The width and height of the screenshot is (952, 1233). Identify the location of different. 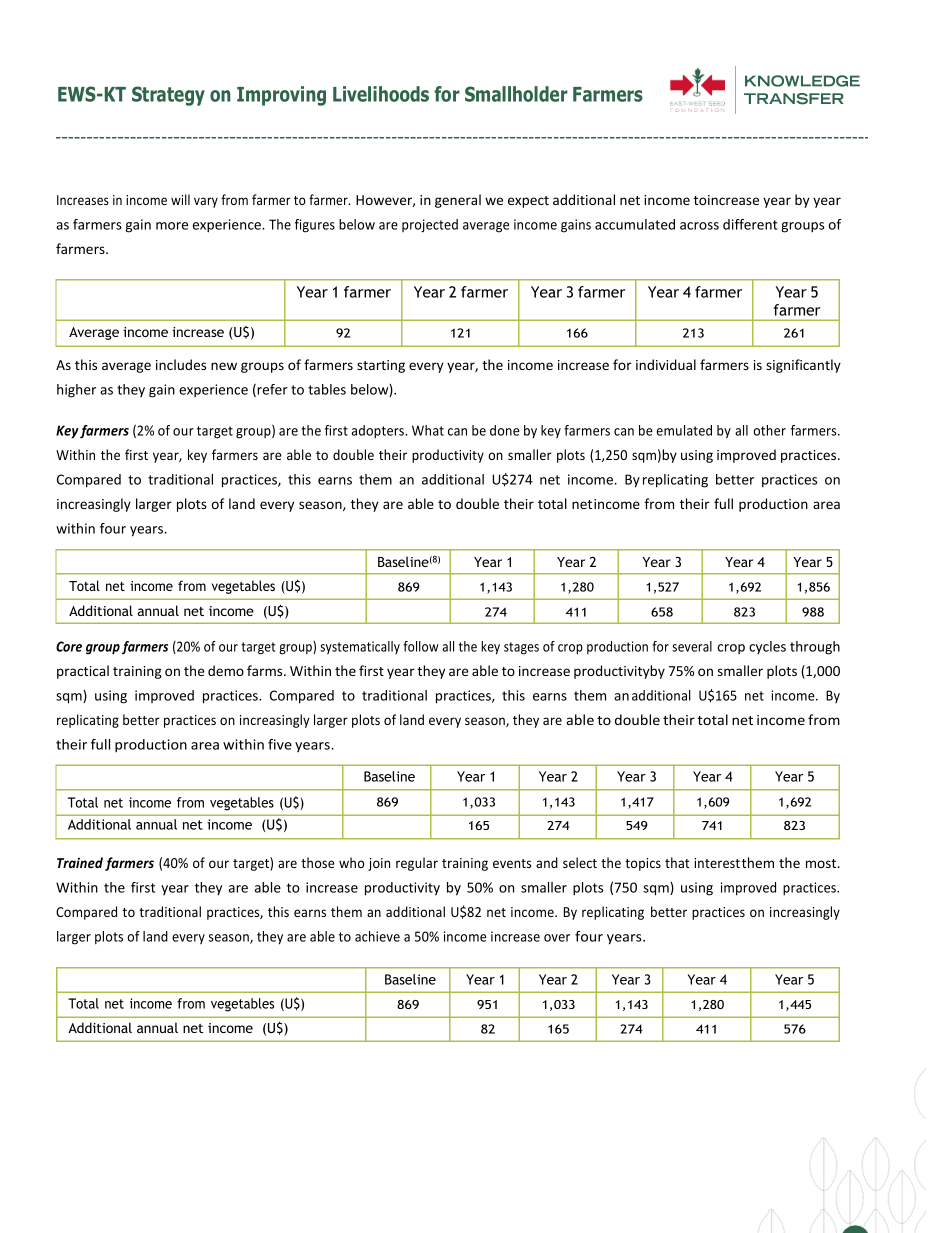
(750, 224).
